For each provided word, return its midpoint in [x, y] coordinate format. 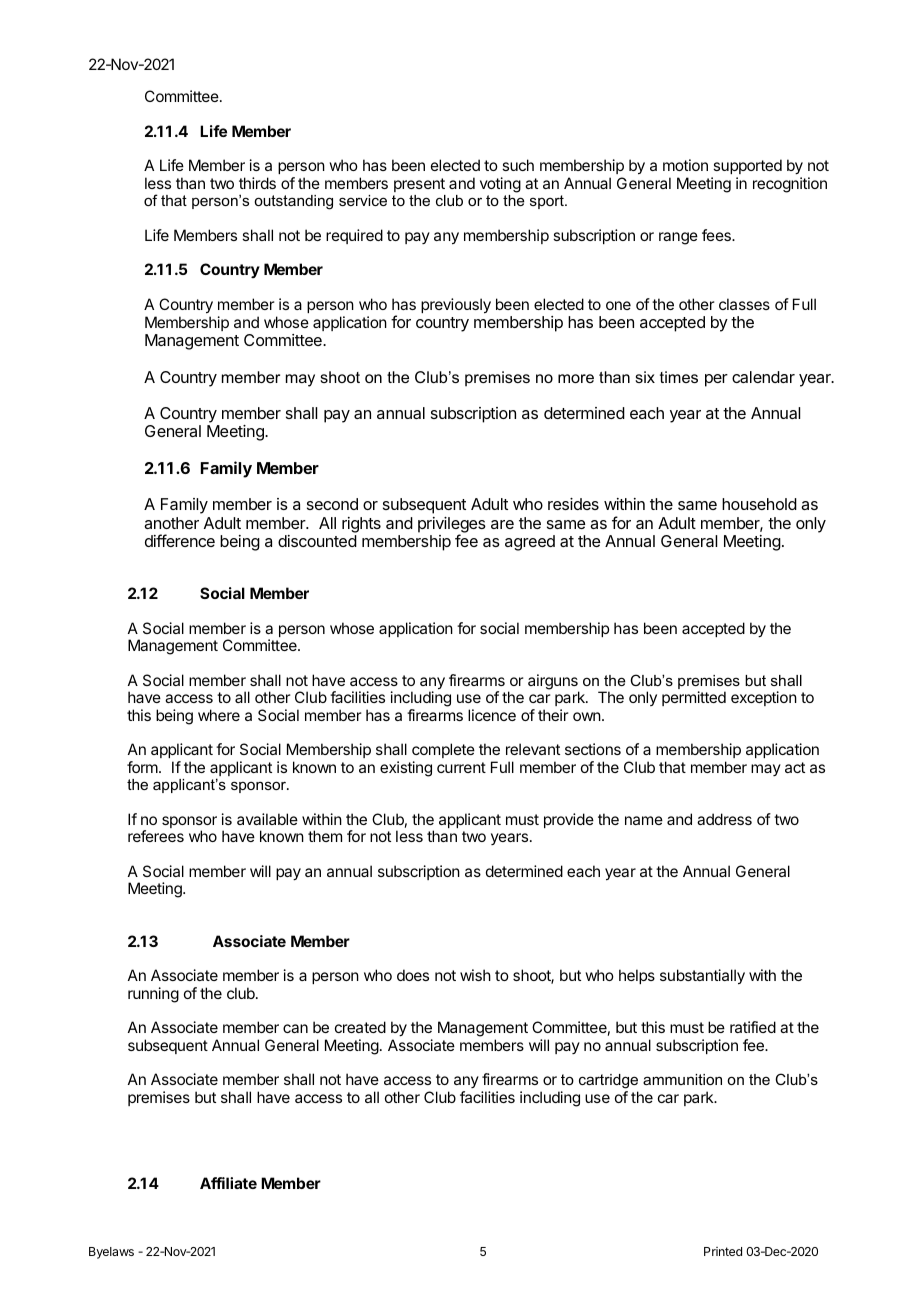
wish [475, 975]
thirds [257, 183]
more [576, 378]
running [153, 995]
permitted [694, 698]
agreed [530, 543]
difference [180, 540]
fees [717, 235]
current [461, 767]
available [267, 819]
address [724, 819]
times [679, 377]
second [332, 504]
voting [500, 185]
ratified [753, 1027]
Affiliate [228, 1183]
